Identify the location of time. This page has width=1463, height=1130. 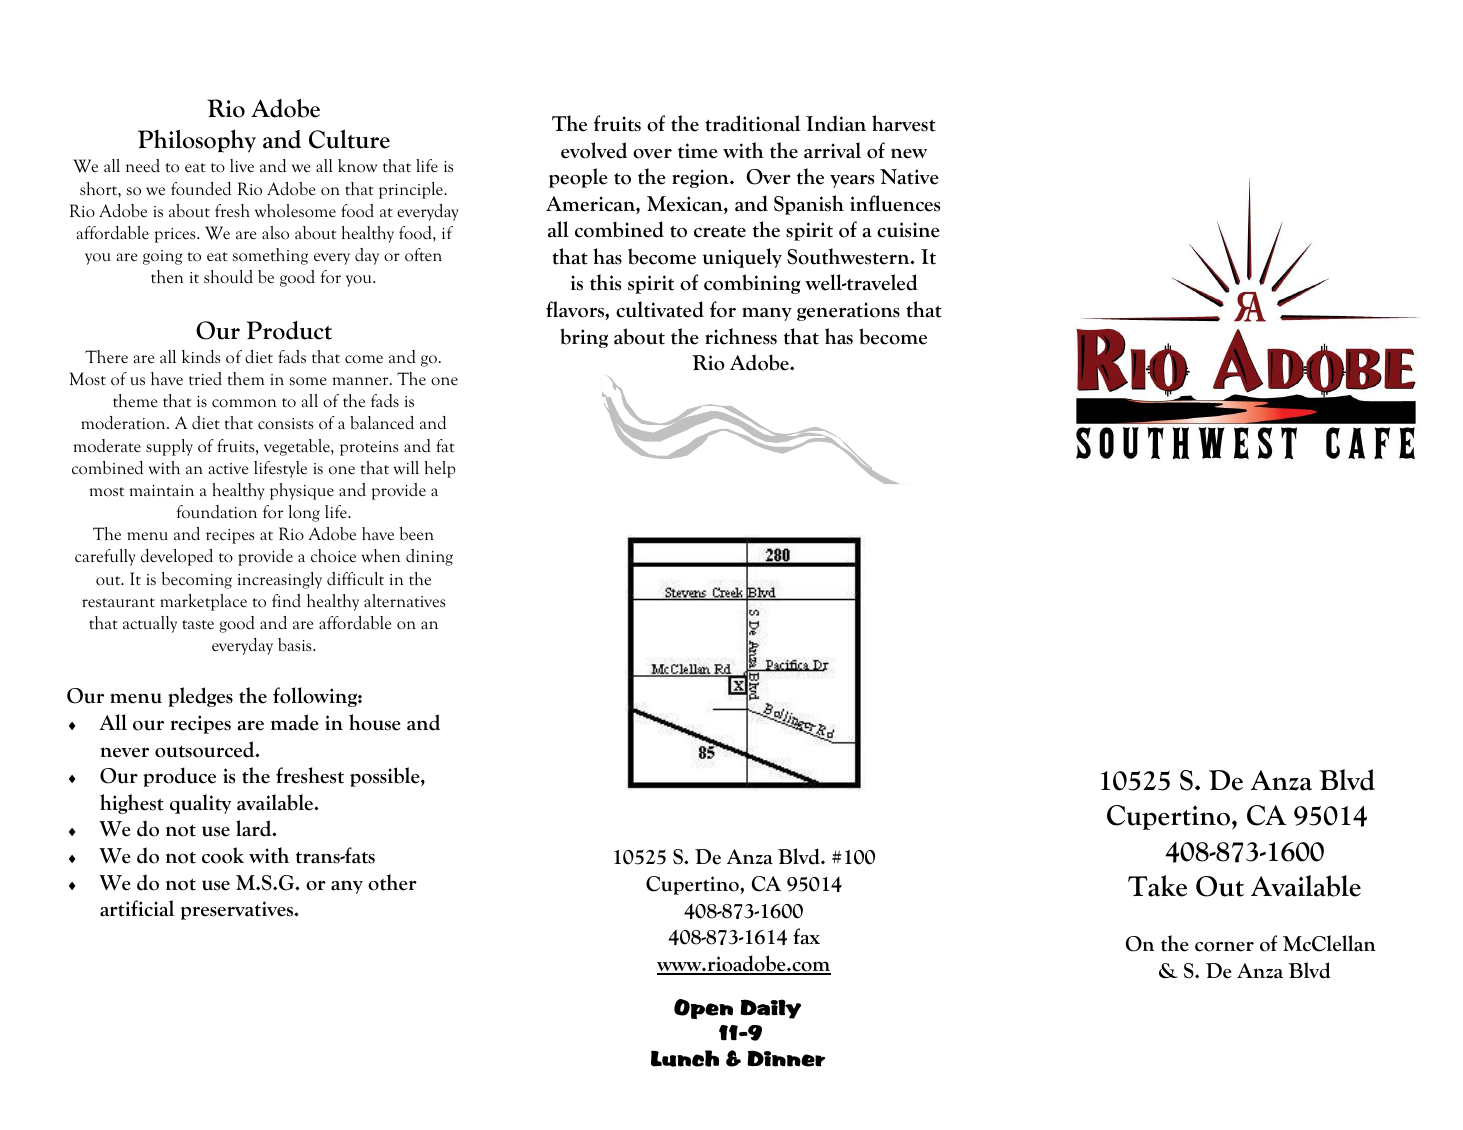
(698, 151).
